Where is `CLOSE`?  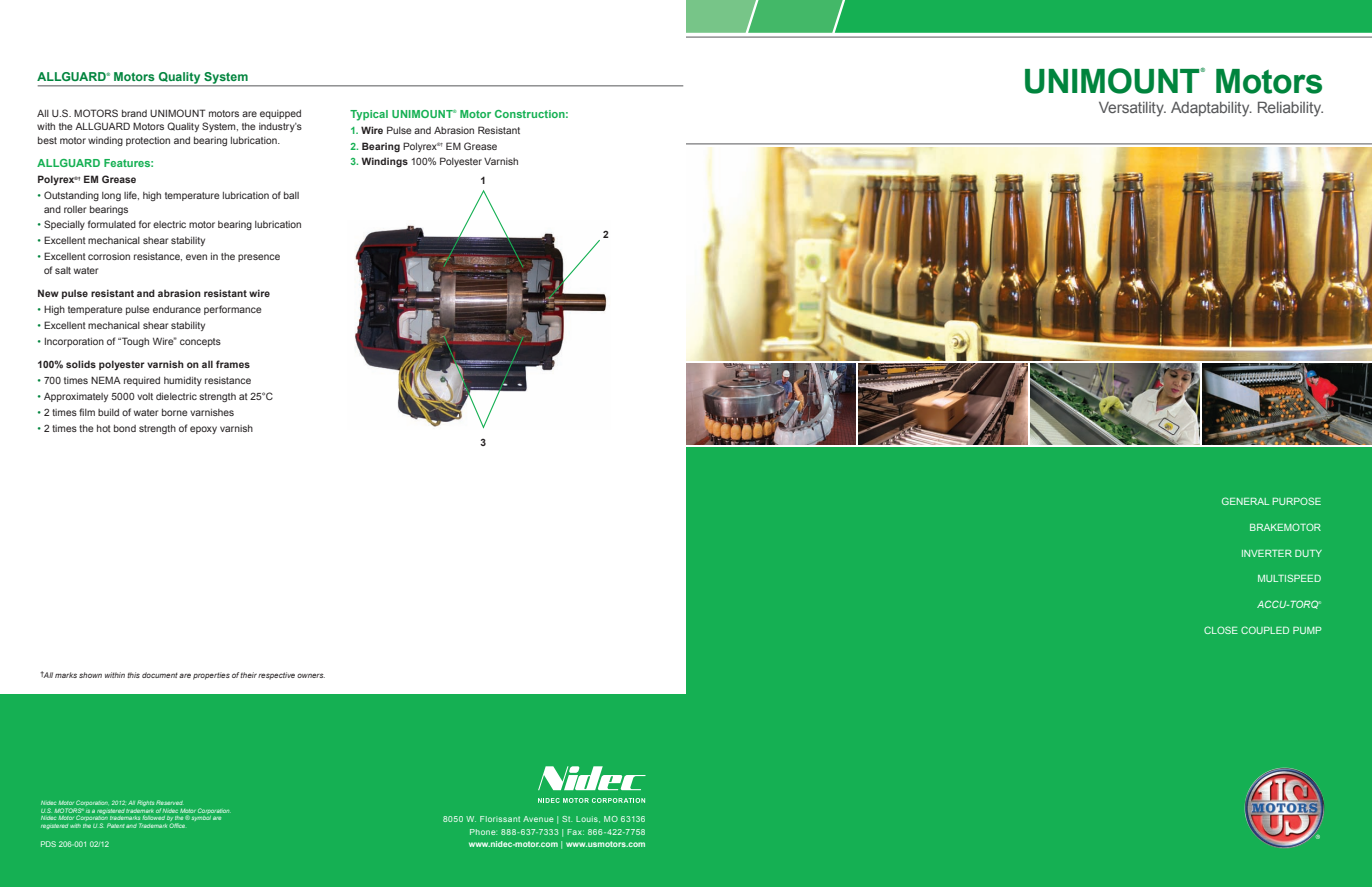
CLOSE is located at coordinates (1221, 630).
